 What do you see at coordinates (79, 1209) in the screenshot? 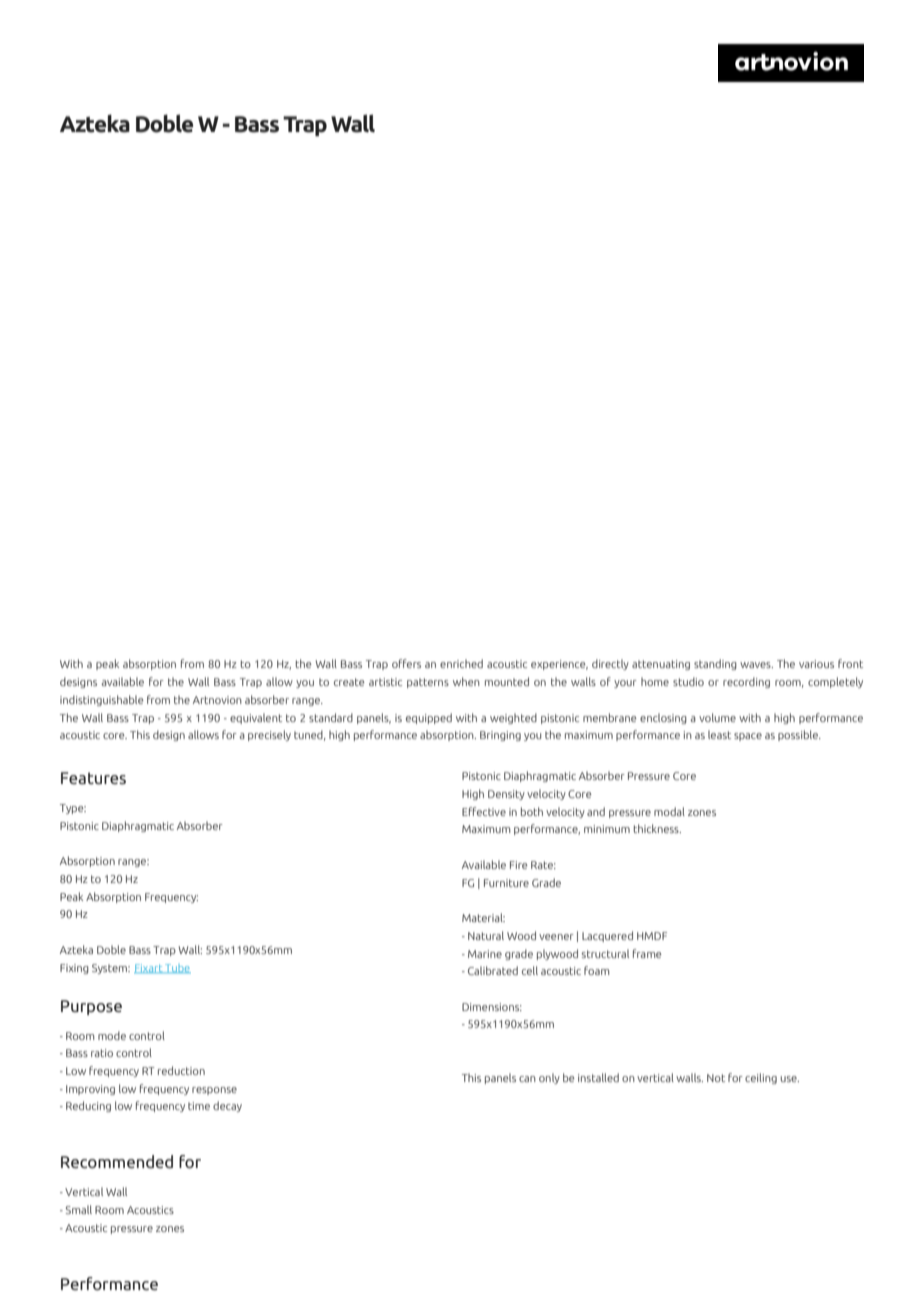
I see `Small` at bounding box center [79, 1209].
